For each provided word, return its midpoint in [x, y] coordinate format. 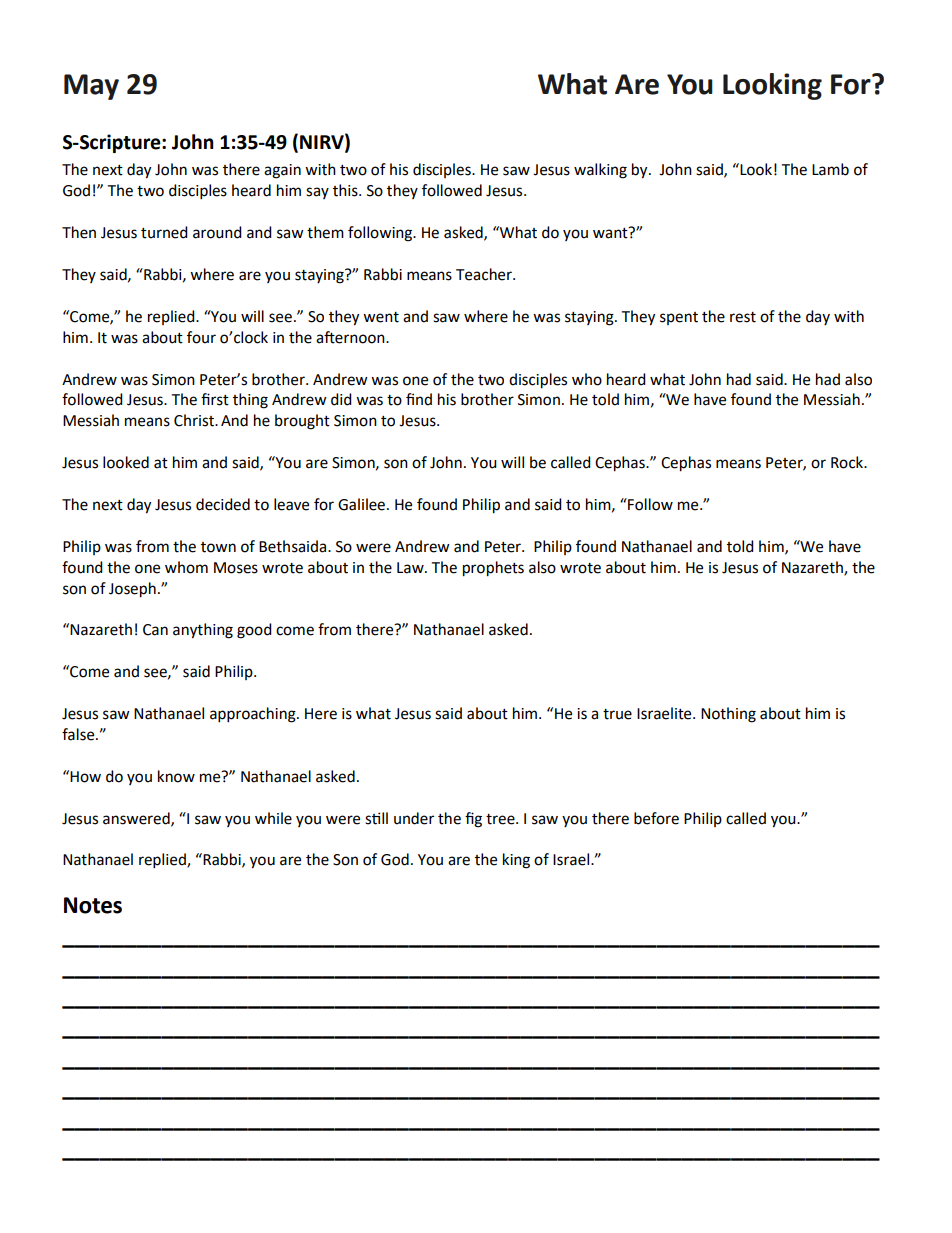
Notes [93, 905]
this [346, 190]
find [419, 399]
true [617, 714]
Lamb [830, 169]
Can [155, 630]
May [91, 87]
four [201, 337]
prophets [493, 569]
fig [473, 820]
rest [743, 317]
